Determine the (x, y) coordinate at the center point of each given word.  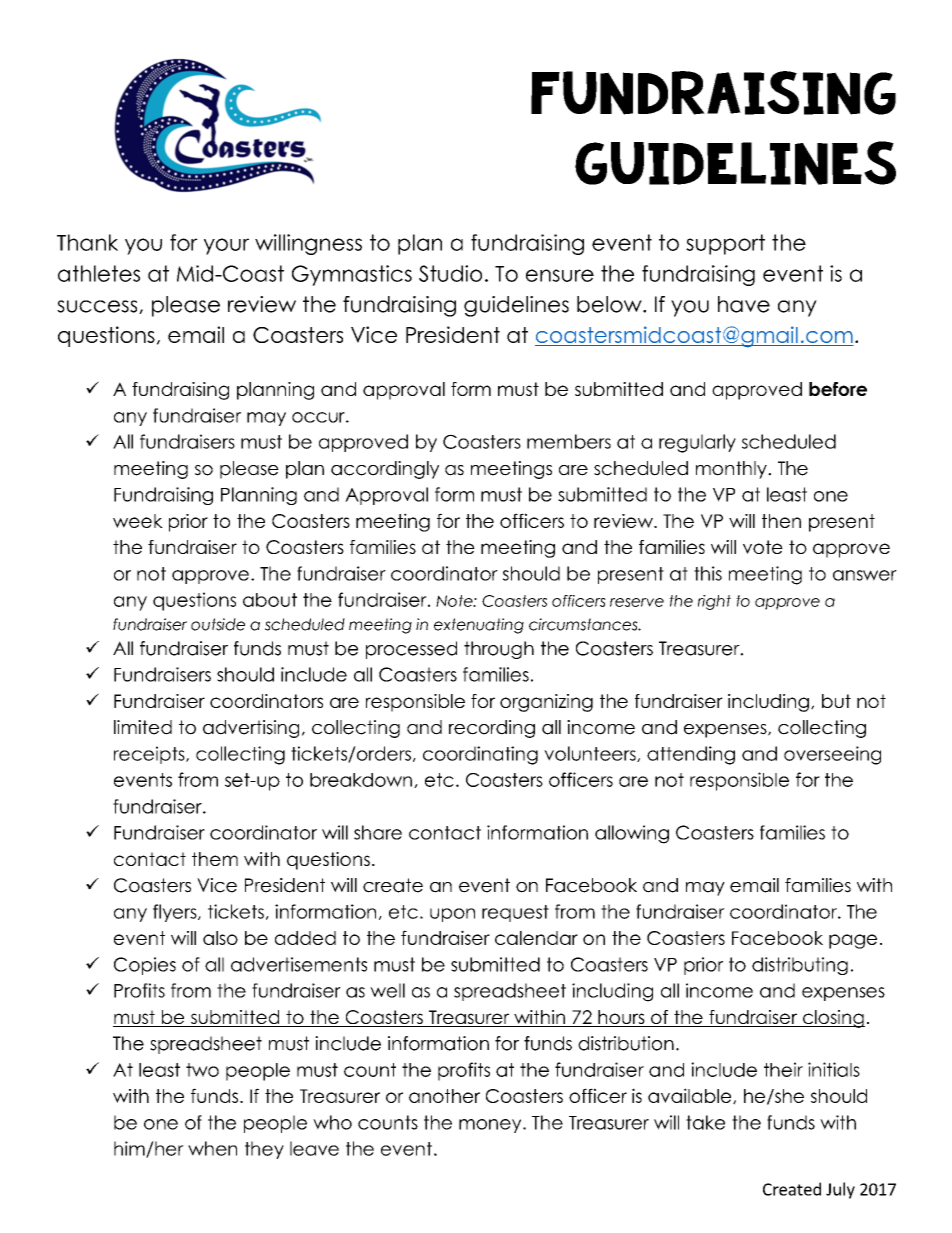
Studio (450, 273)
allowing (632, 834)
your (226, 246)
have (744, 304)
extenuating (479, 626)
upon (452, 915)
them (215, 859)
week (138, 521)
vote (763, 547)
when (212, 1148)
